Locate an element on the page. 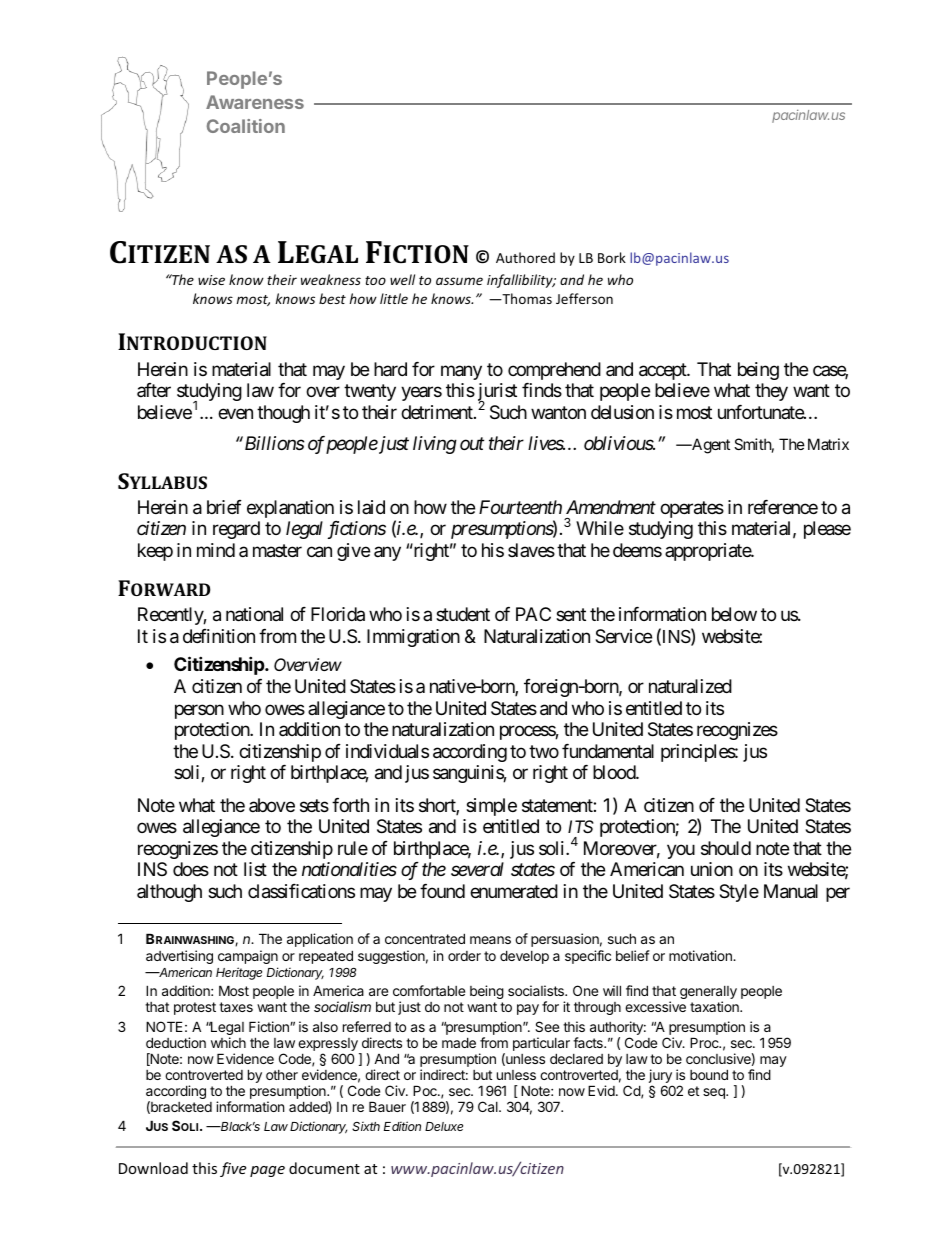  operates is located at coordinates (692, 509).
